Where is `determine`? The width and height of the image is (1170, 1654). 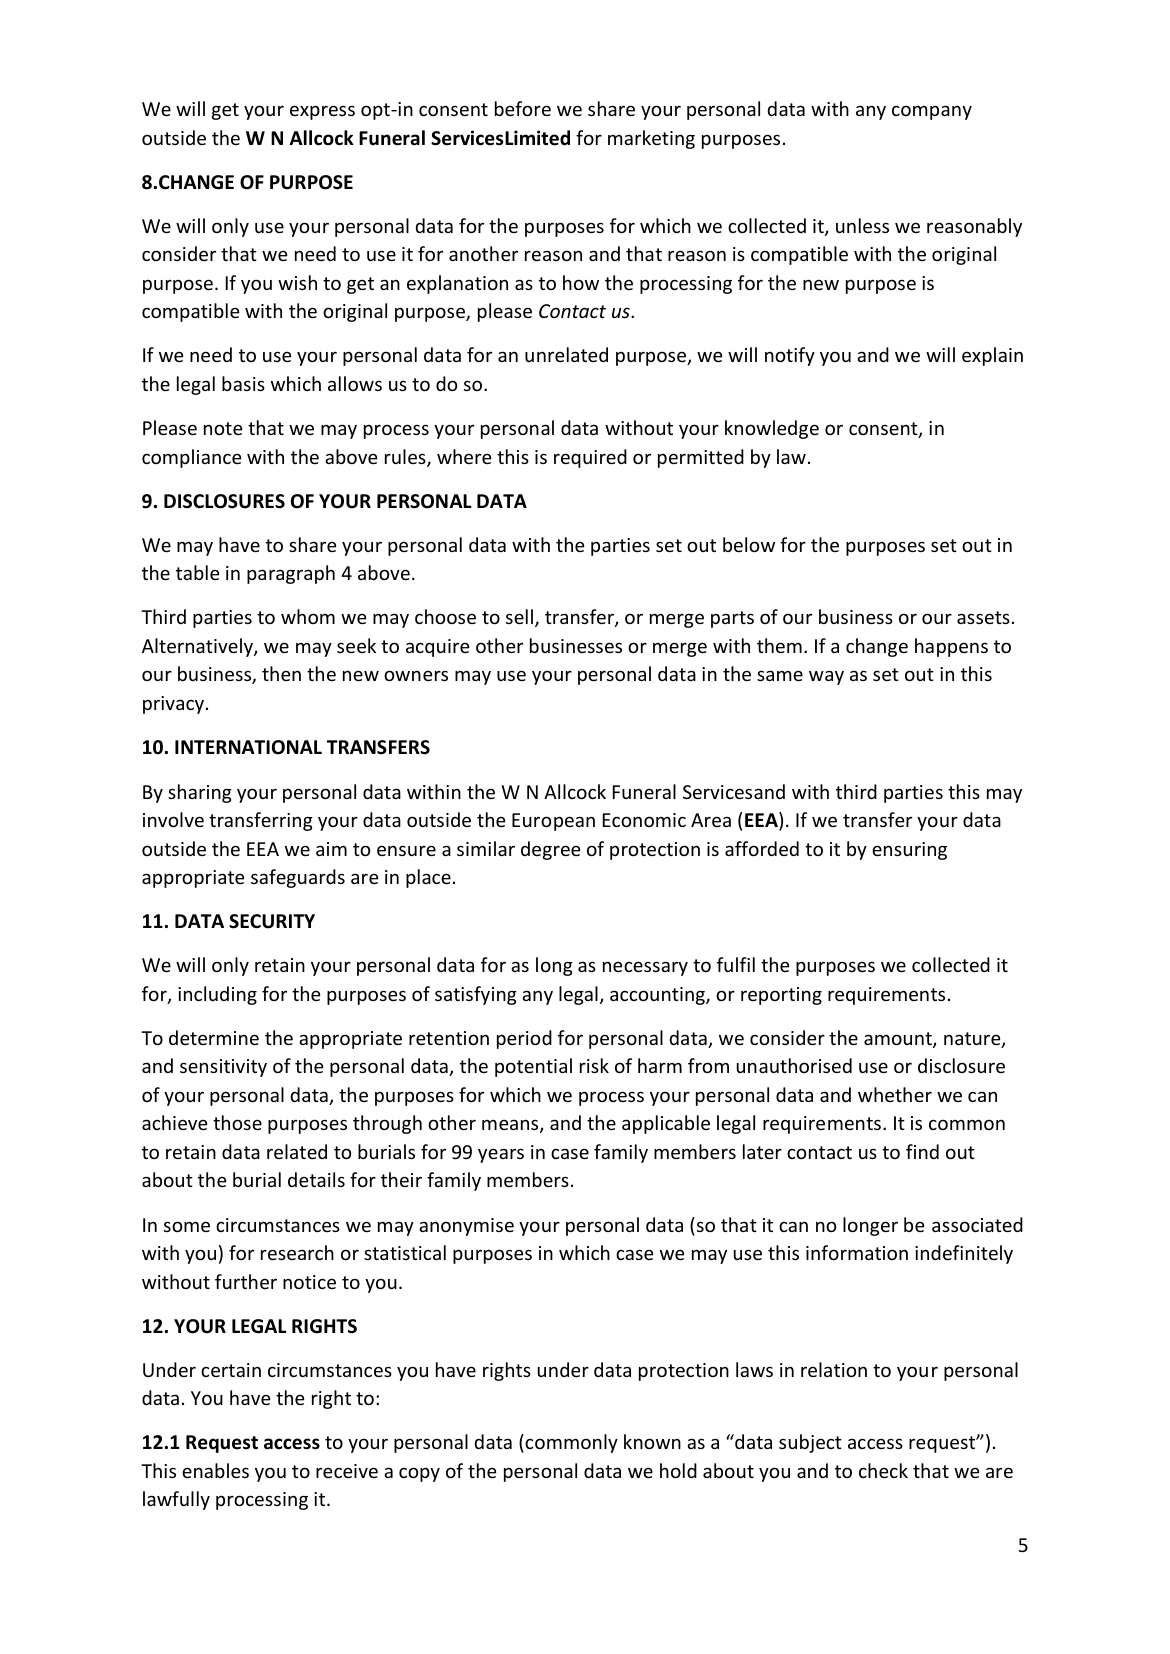 determine is located at coordinates (214, 1037).
